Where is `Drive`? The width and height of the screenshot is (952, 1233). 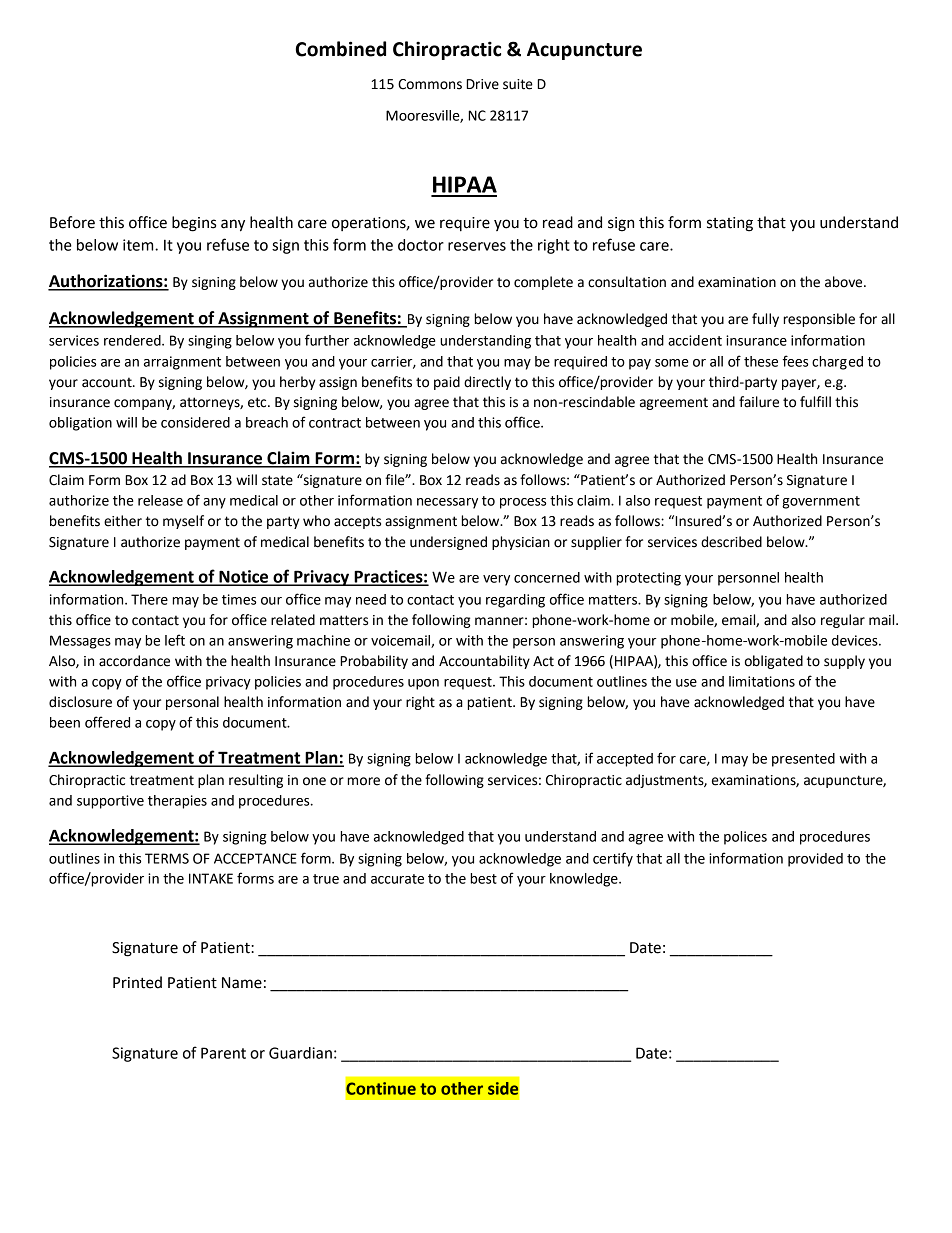
Drive is located at coordinates (482, 84).
